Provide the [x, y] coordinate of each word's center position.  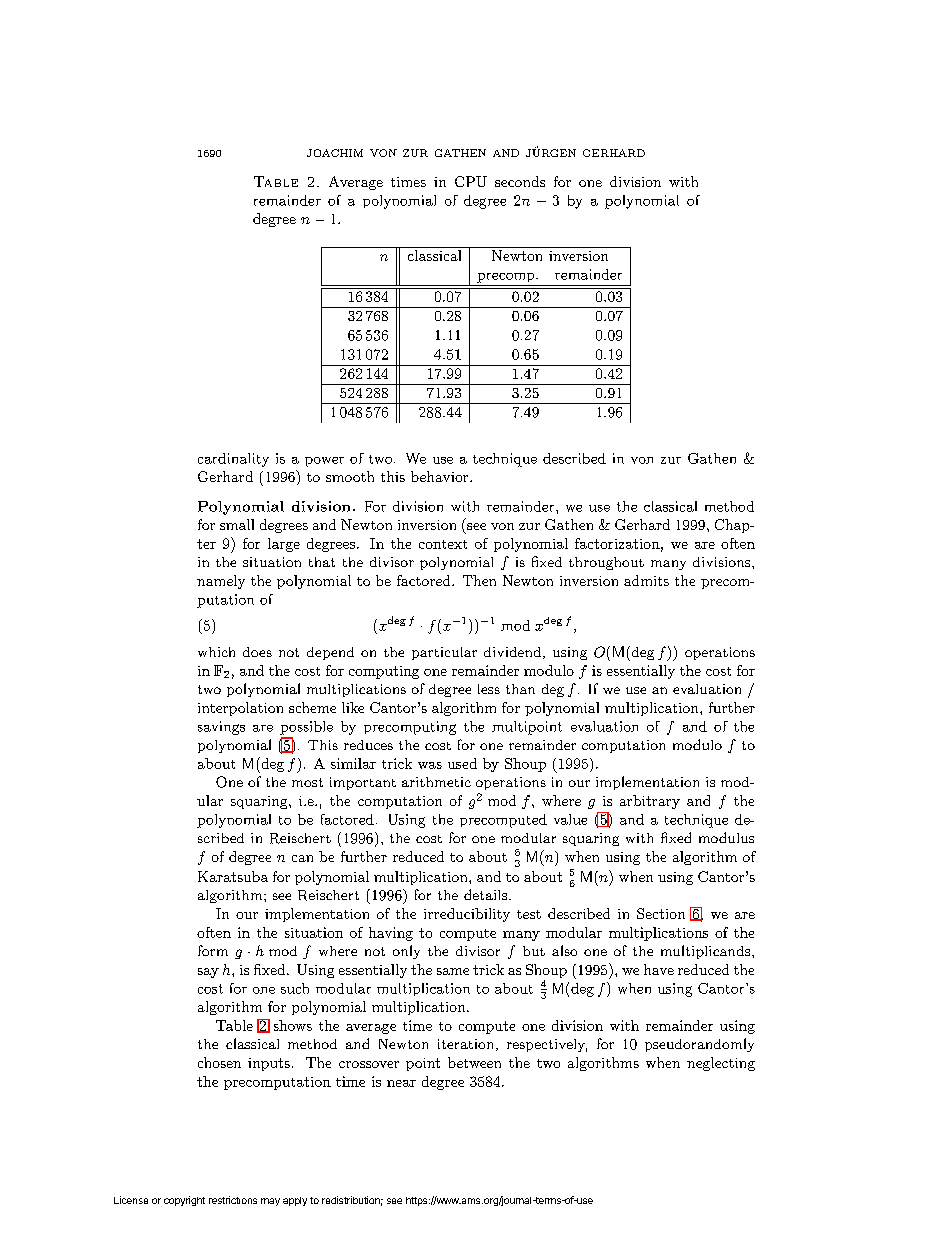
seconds [520, 181]
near [401, 1083]
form [213, 950]
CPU [471, 181]
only [406, 952]
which [216, 652]
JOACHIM [335, 153]
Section [661, 913]
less [489, 689]
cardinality [233, 460]
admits [646, 580]
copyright [184, 1201]
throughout [606, 563]
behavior [441, 476]
